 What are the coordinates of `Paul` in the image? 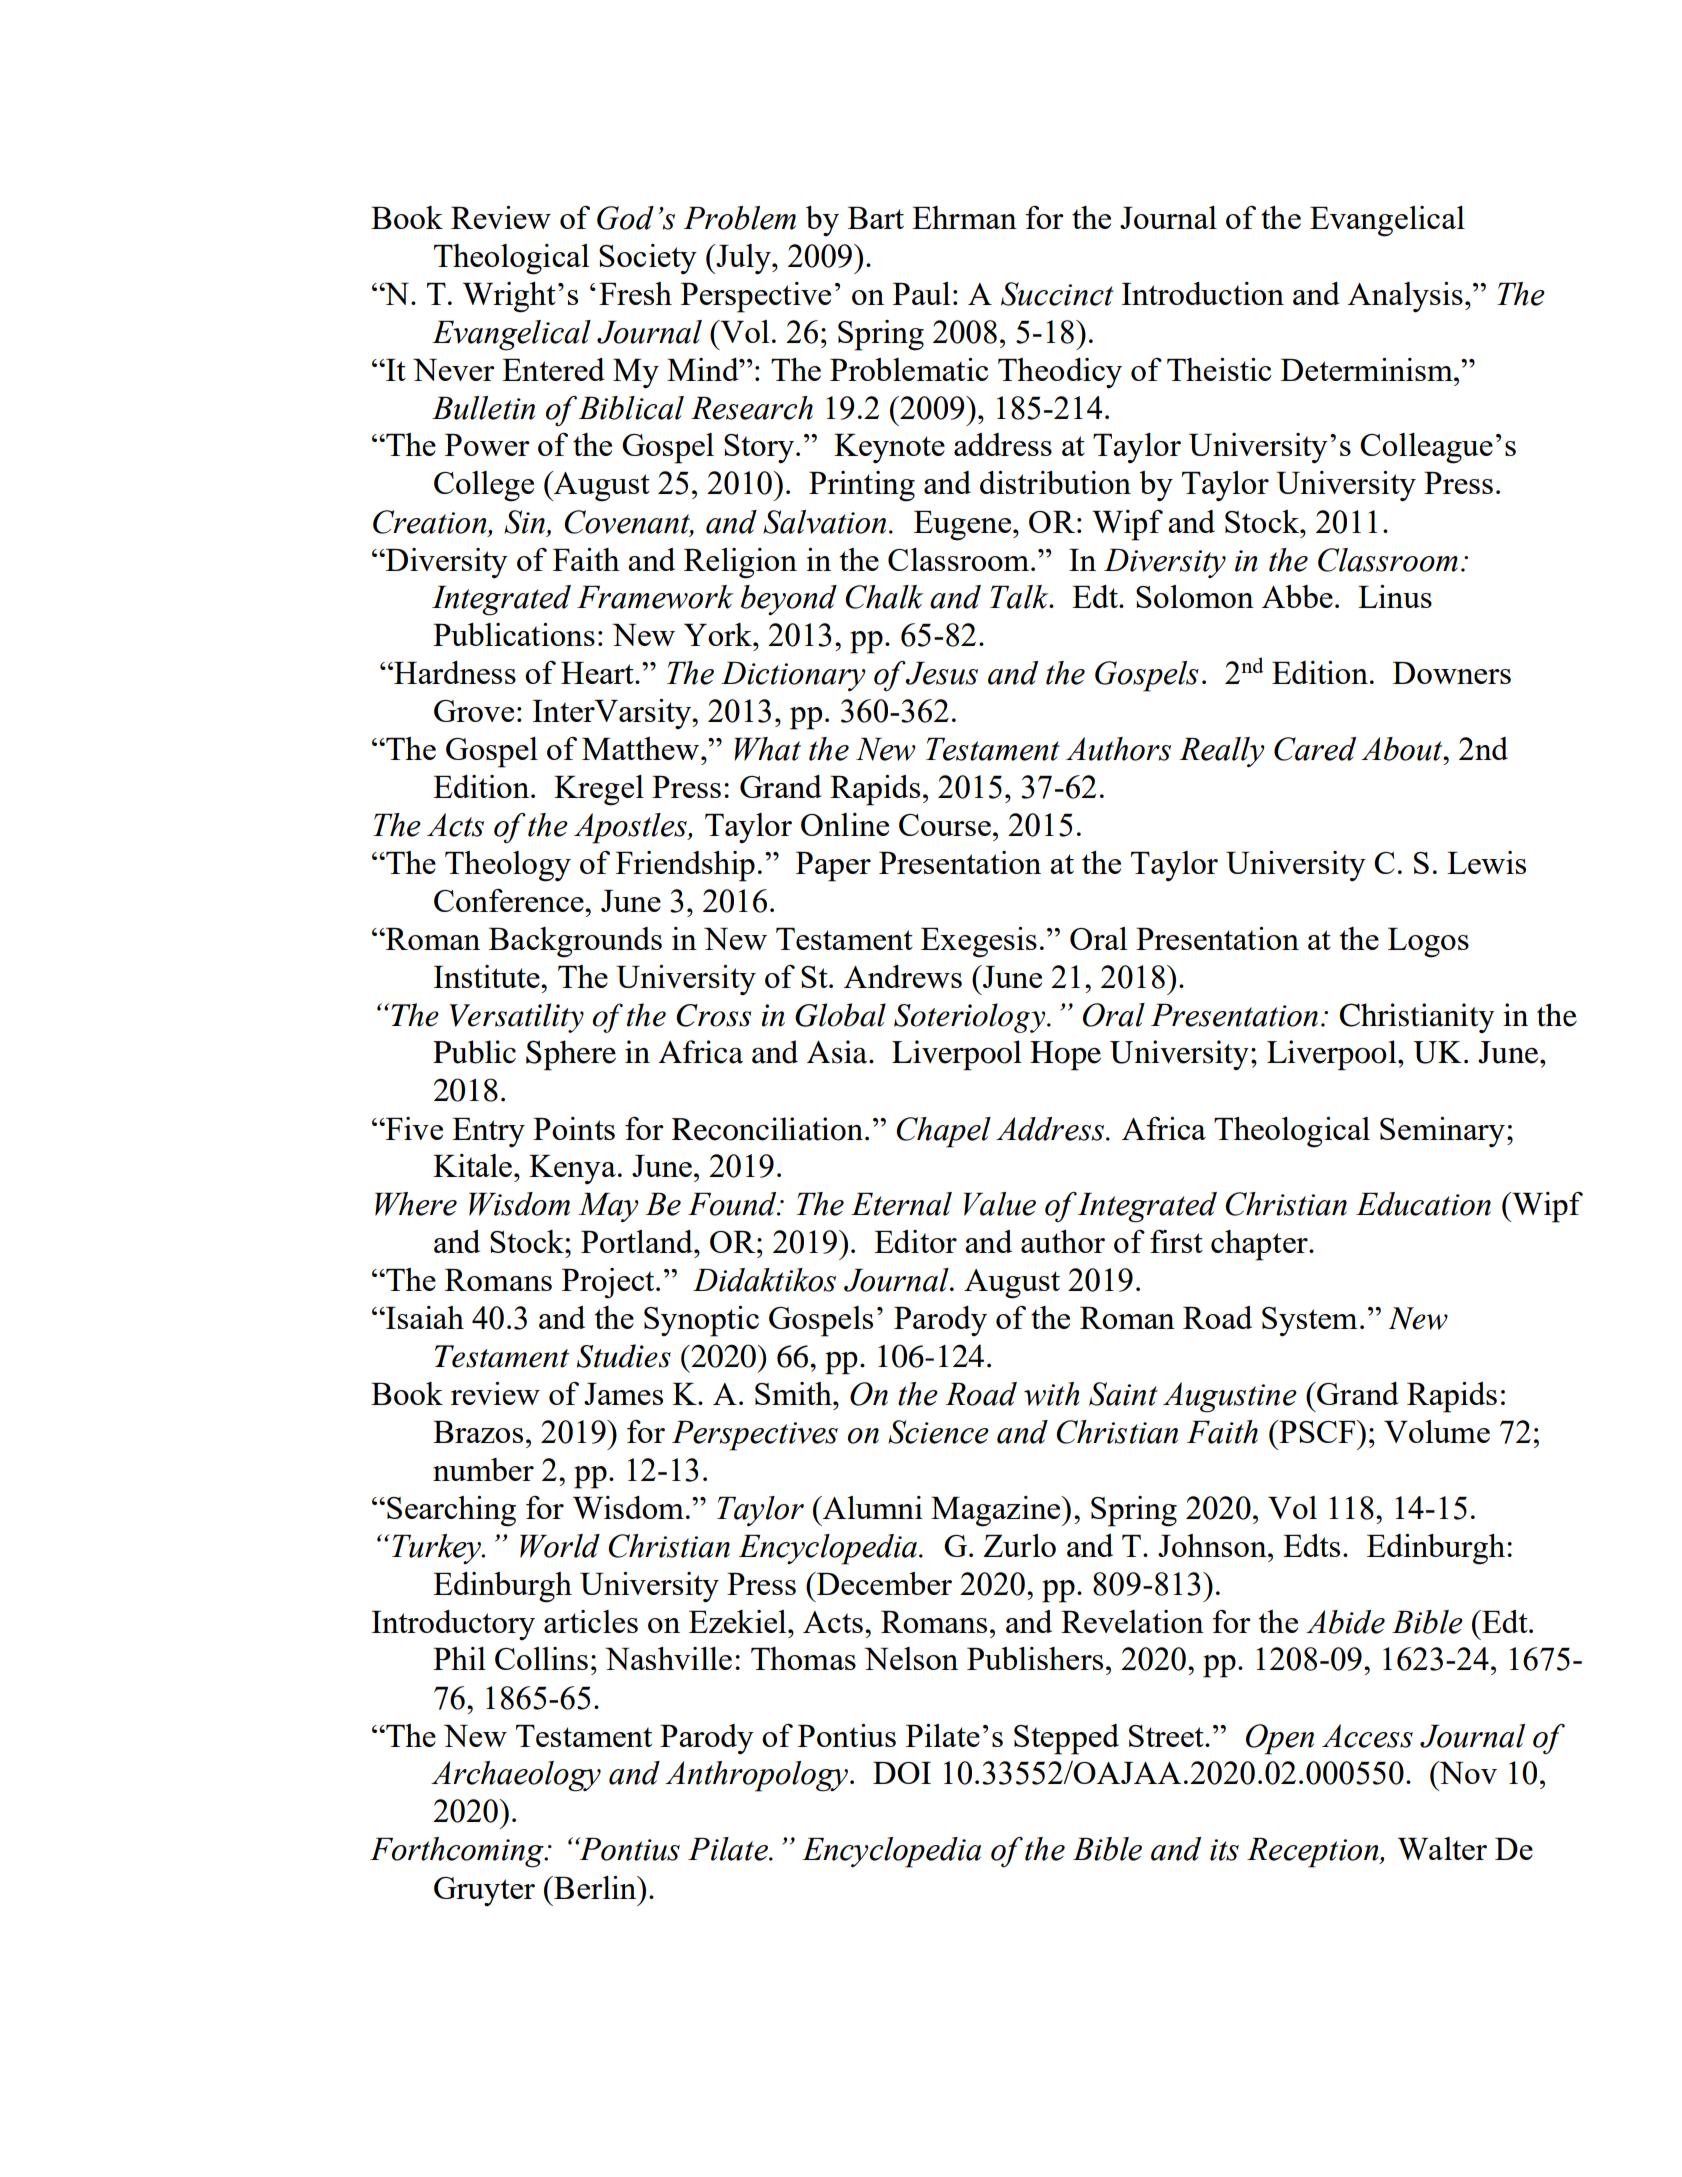 It's located at (921, 293).
